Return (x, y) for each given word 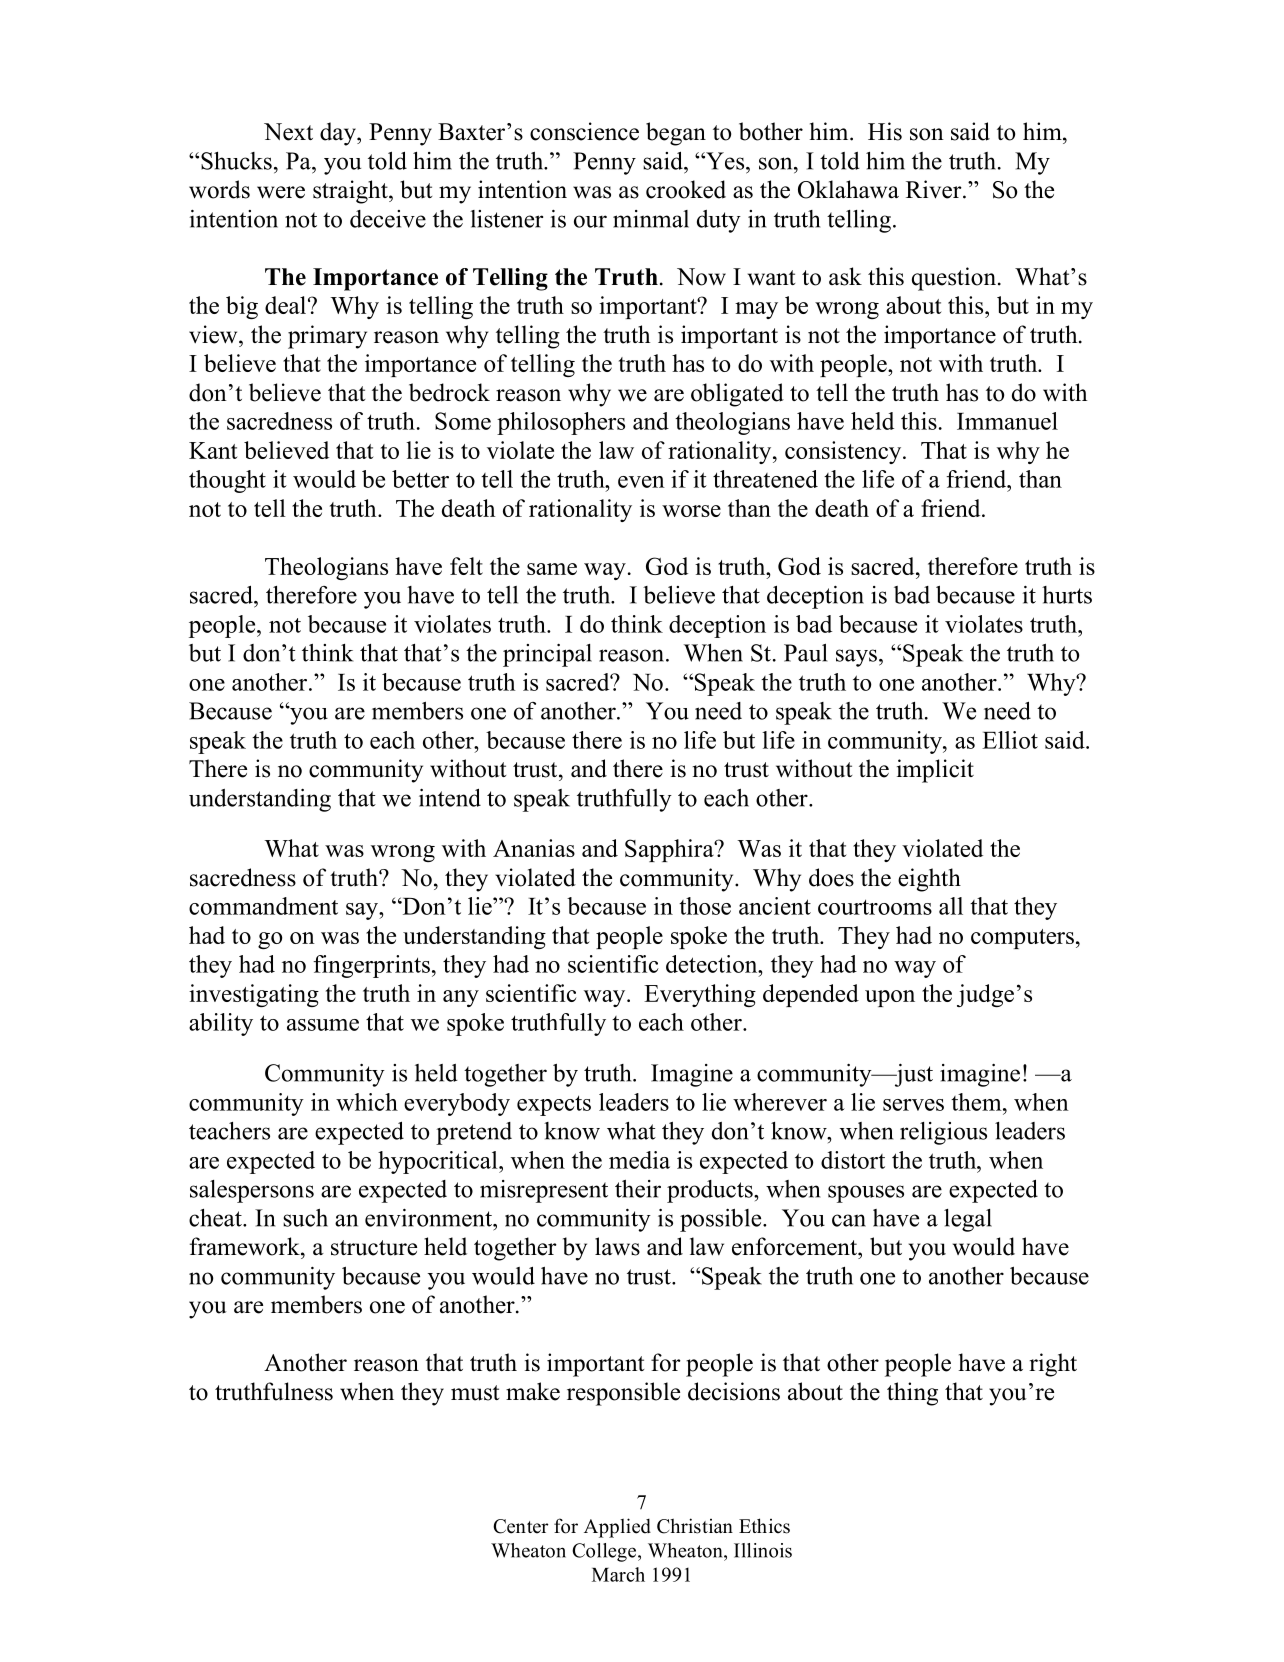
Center (520, 1526)
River (935, 189)
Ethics (764, 1526)
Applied (617, 1528)
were (281, 192)
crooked (686, 189)
